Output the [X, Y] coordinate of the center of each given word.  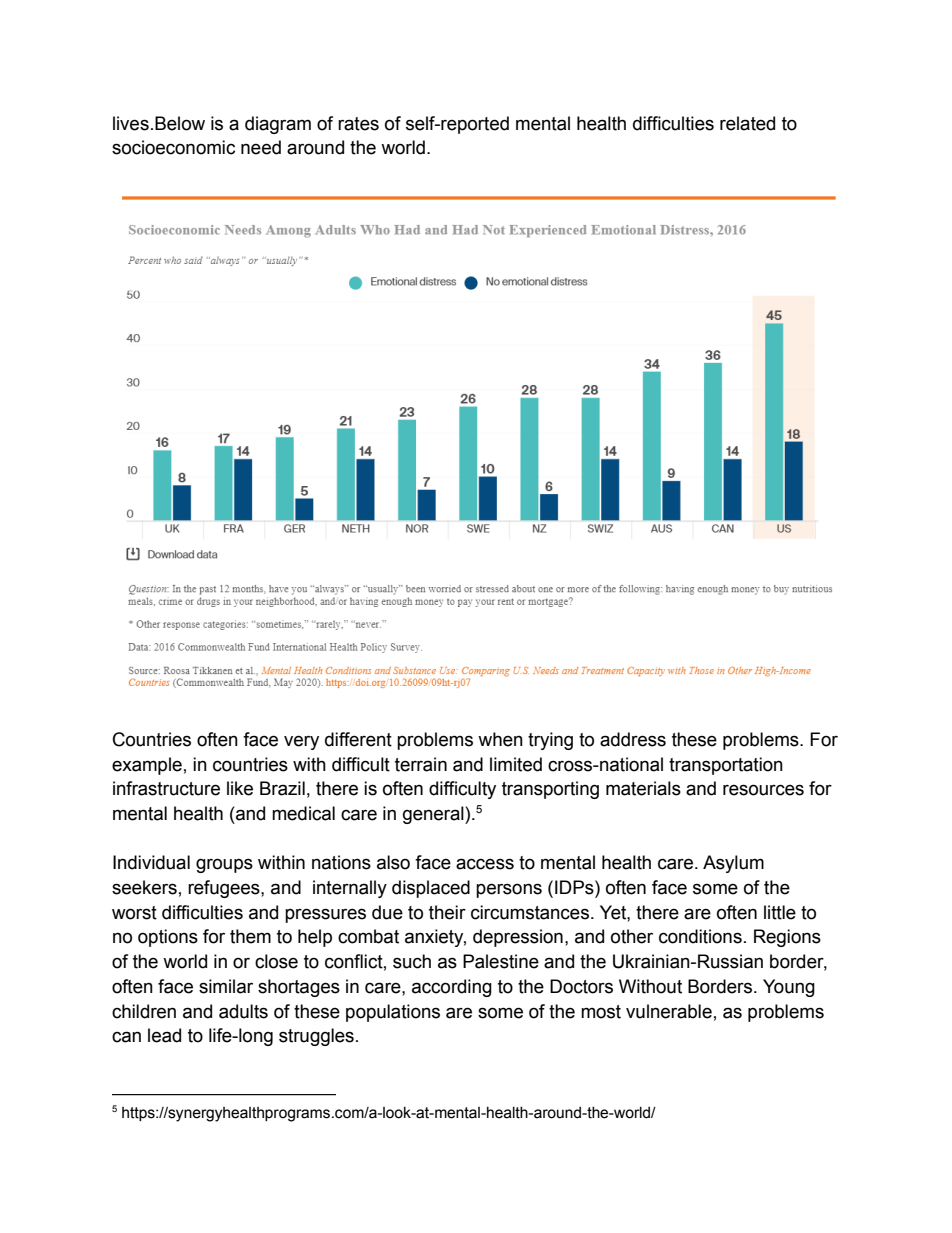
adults [243, 1011]
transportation [726, 766]
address [633, 739]
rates [358, 124]
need [261, 147]
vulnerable [669, 1011]
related [747, 123]
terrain [421, 764]
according [452, 988]
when [500, 739]
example [147, 766]
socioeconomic [173, 147]
